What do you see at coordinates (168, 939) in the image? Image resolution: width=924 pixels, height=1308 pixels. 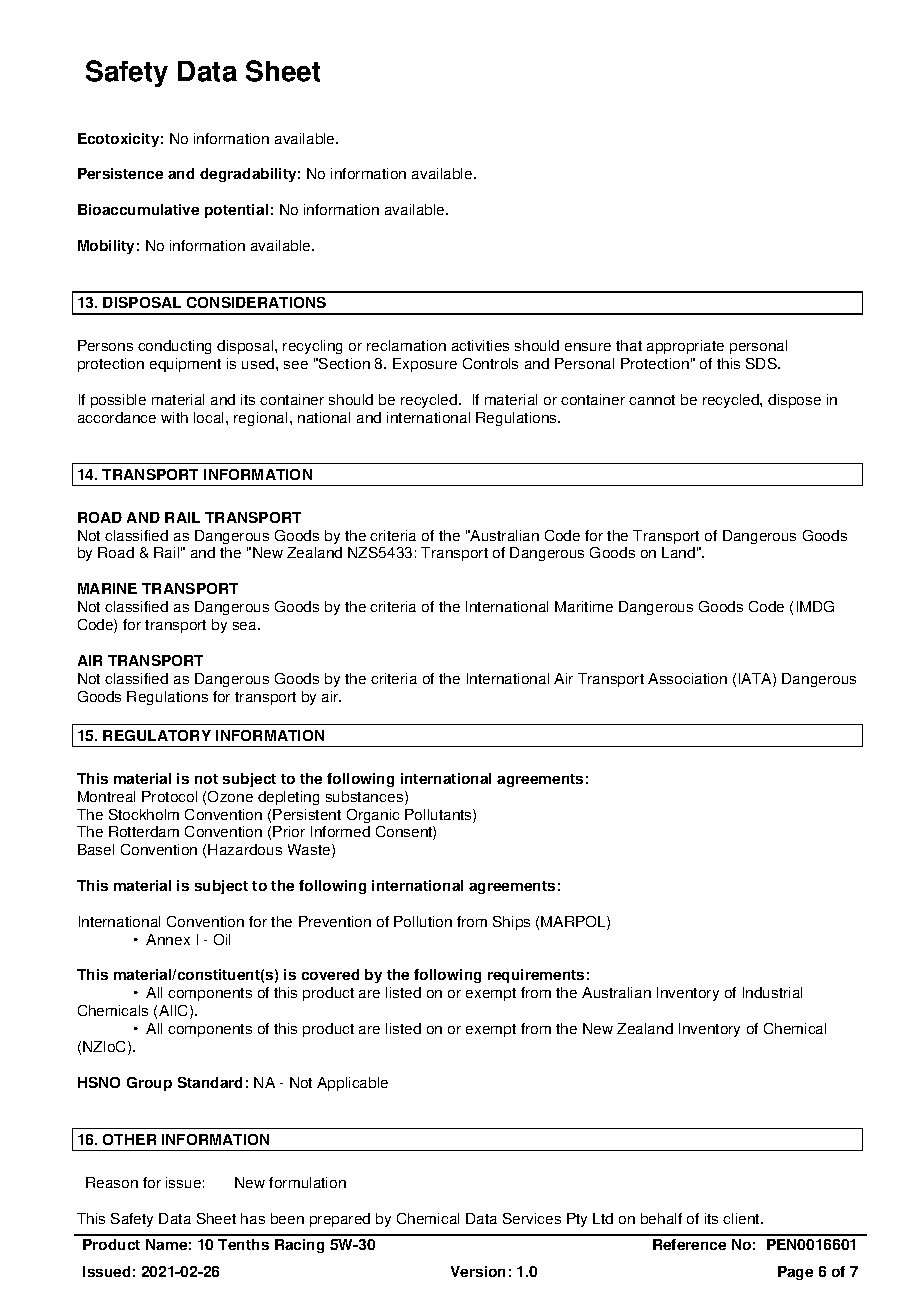 I see `Annex` at bounding box center [168, 939].
